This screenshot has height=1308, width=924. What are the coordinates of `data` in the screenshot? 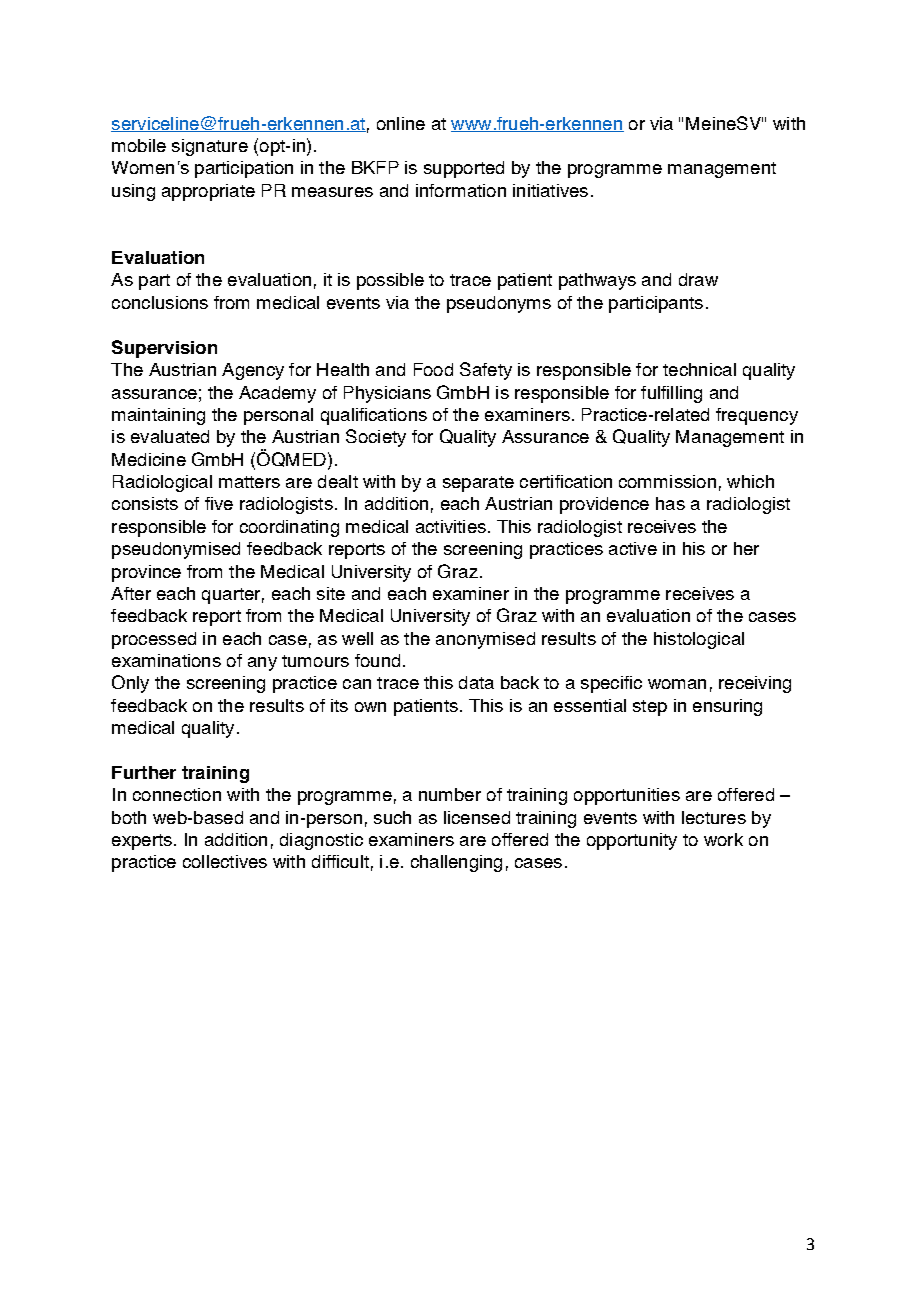 It's located at (476, 682).
